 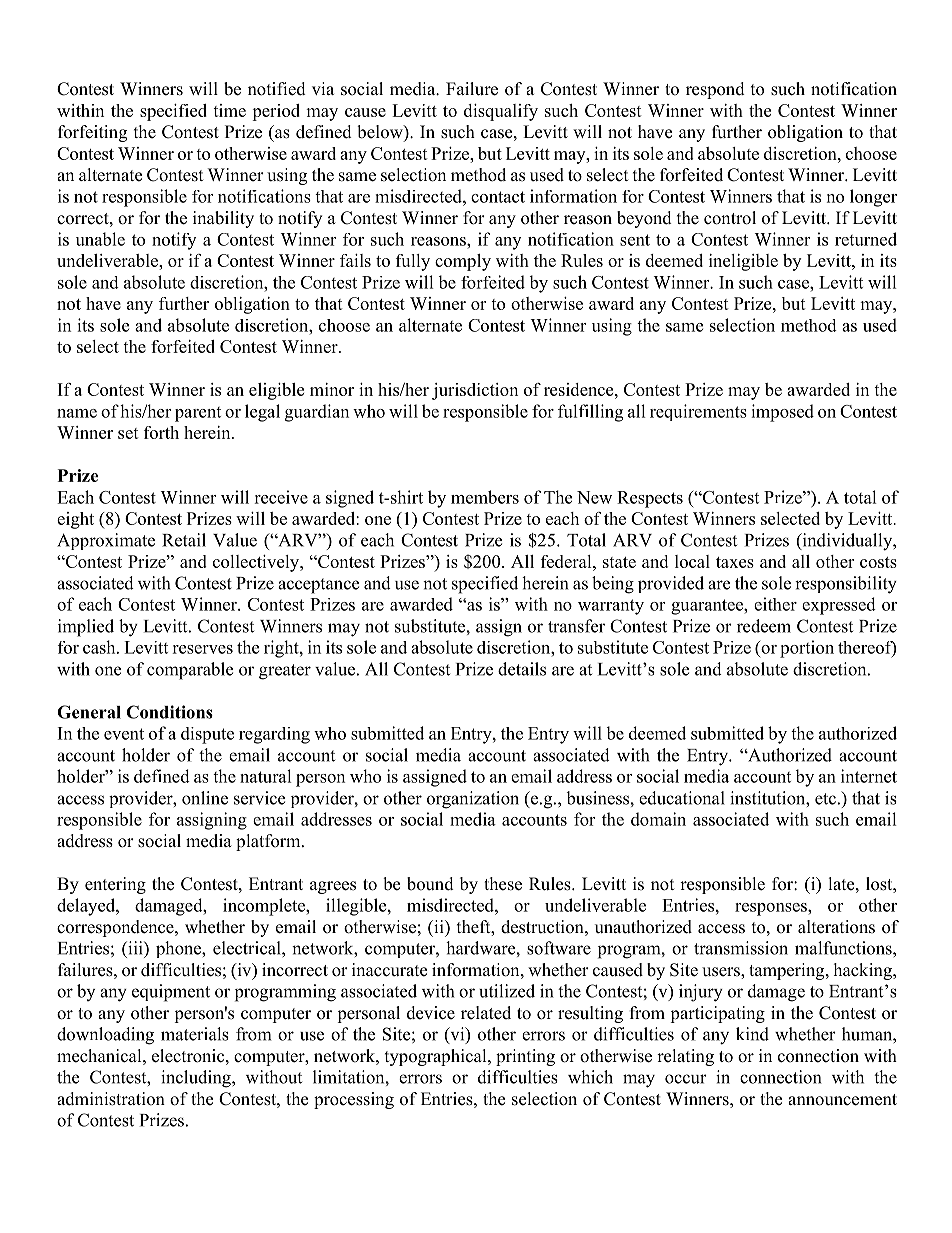 I want to click on disqualify, so click(x=501, y=112).
